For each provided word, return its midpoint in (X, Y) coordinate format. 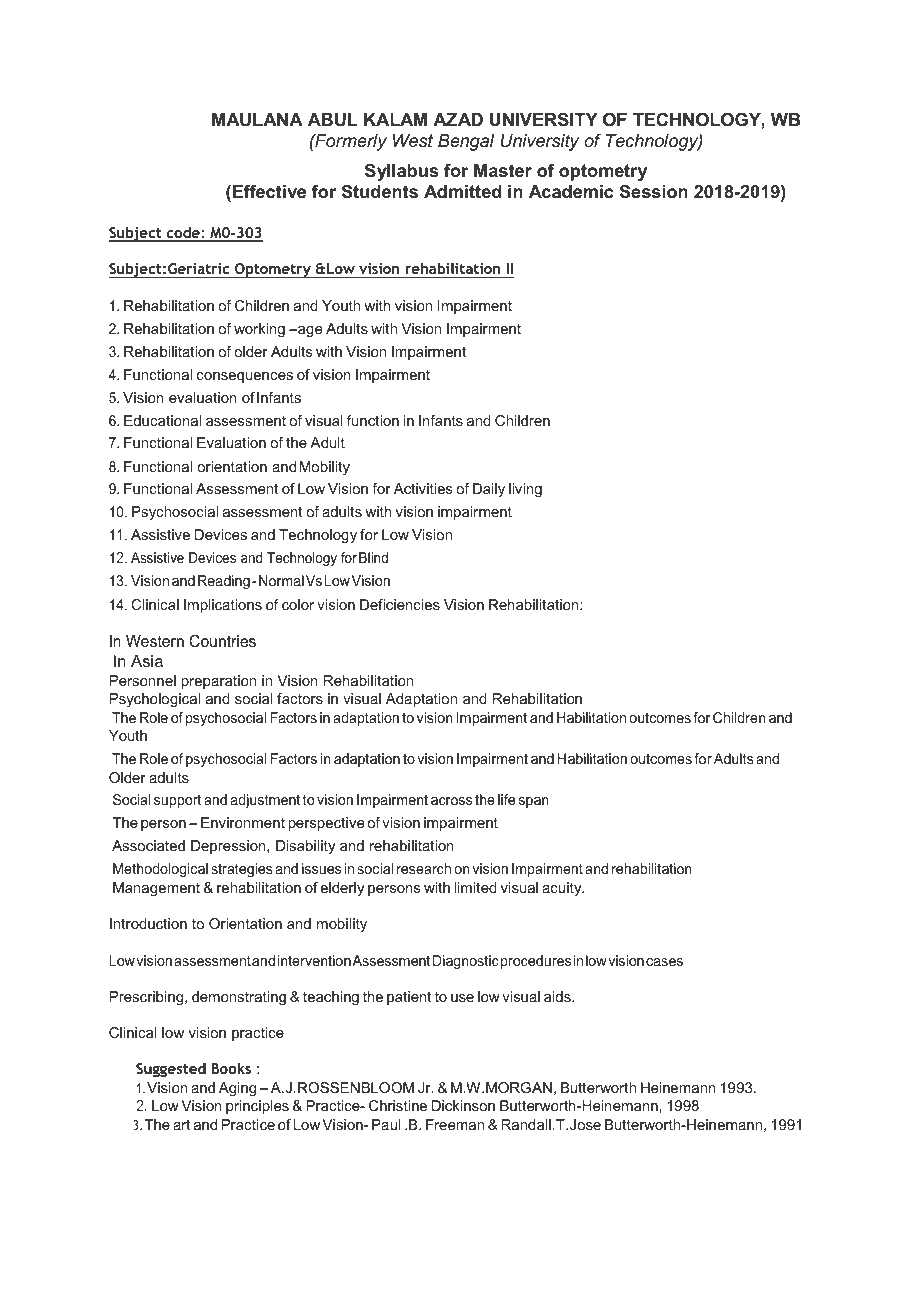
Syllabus (401, 172)
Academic (571, 192)
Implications (223, 606)
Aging (237, 1089)
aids (558, 996)
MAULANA (257, 120)
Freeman (455, 1124)
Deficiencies (400, 604)
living (525, 490)
